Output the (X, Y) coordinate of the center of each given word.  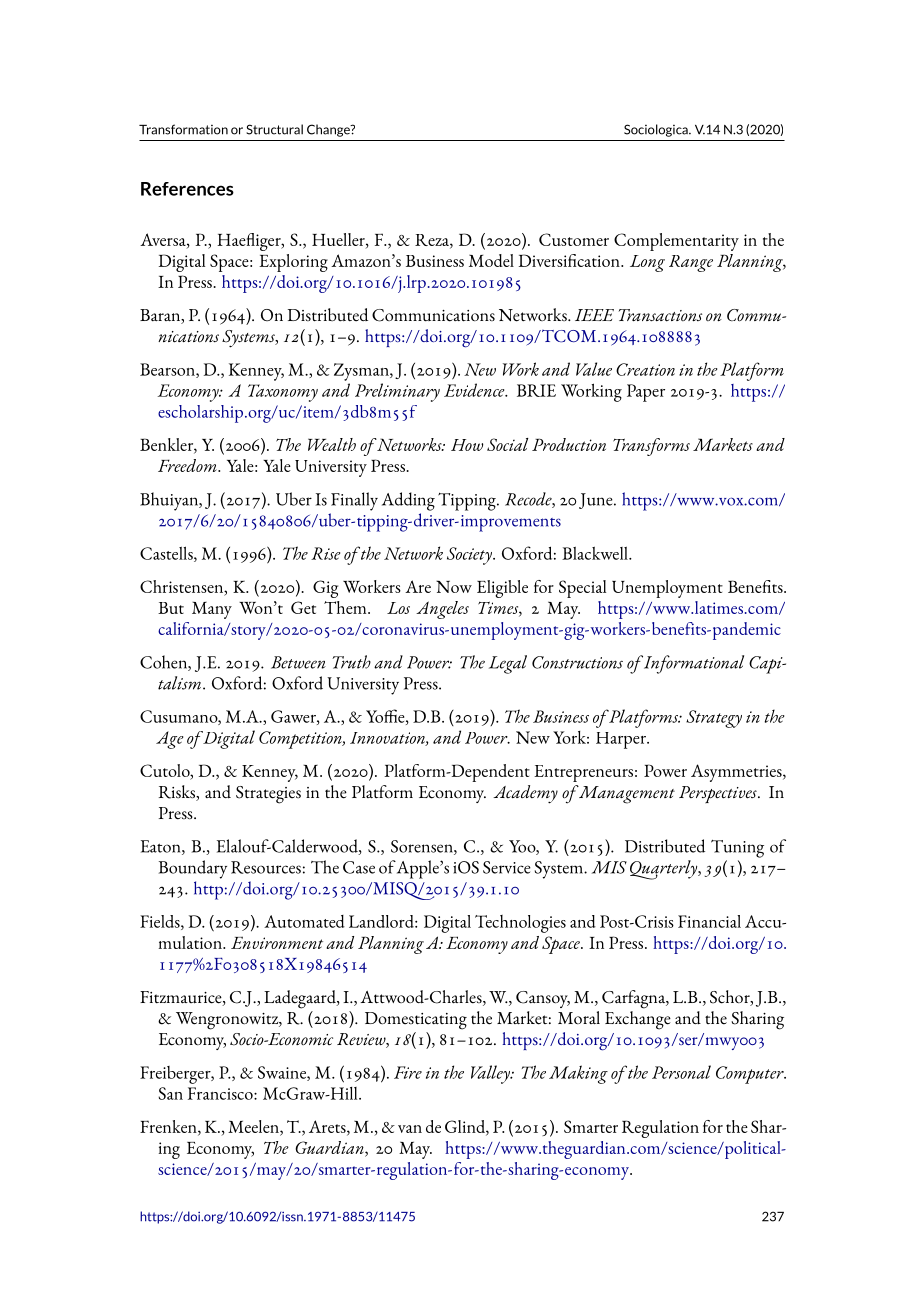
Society (470, 556)
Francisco (221, 1093)
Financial (709, 921)
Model (491, 260)
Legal (508, 664)
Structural (274, 129)
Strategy (714, 719)
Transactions (660, 315)
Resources (266, 867)
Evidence (475, 390)
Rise (325, 553)
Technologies (520, 924)
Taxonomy (283, 393)
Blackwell (596, 553)
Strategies (268, 795)
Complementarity (676, 242)
